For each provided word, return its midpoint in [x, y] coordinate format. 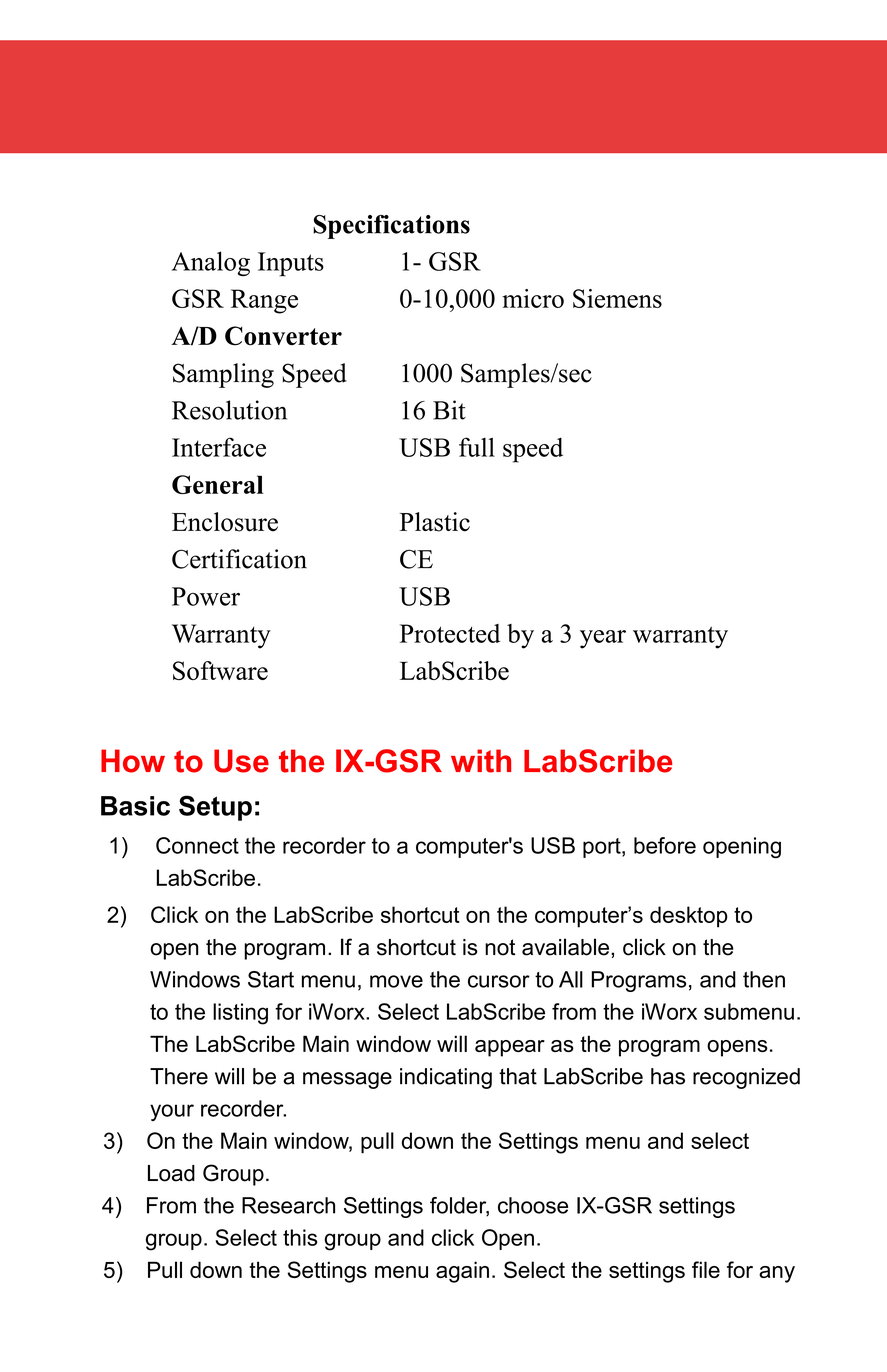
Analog [211, 263]
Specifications [391, 227]
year [603, 639]
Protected [450, 633]
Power [206, 596]
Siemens [617, 298]
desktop [689, 917]
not [500, 947]
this [300, 1237]
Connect [197, 845]
